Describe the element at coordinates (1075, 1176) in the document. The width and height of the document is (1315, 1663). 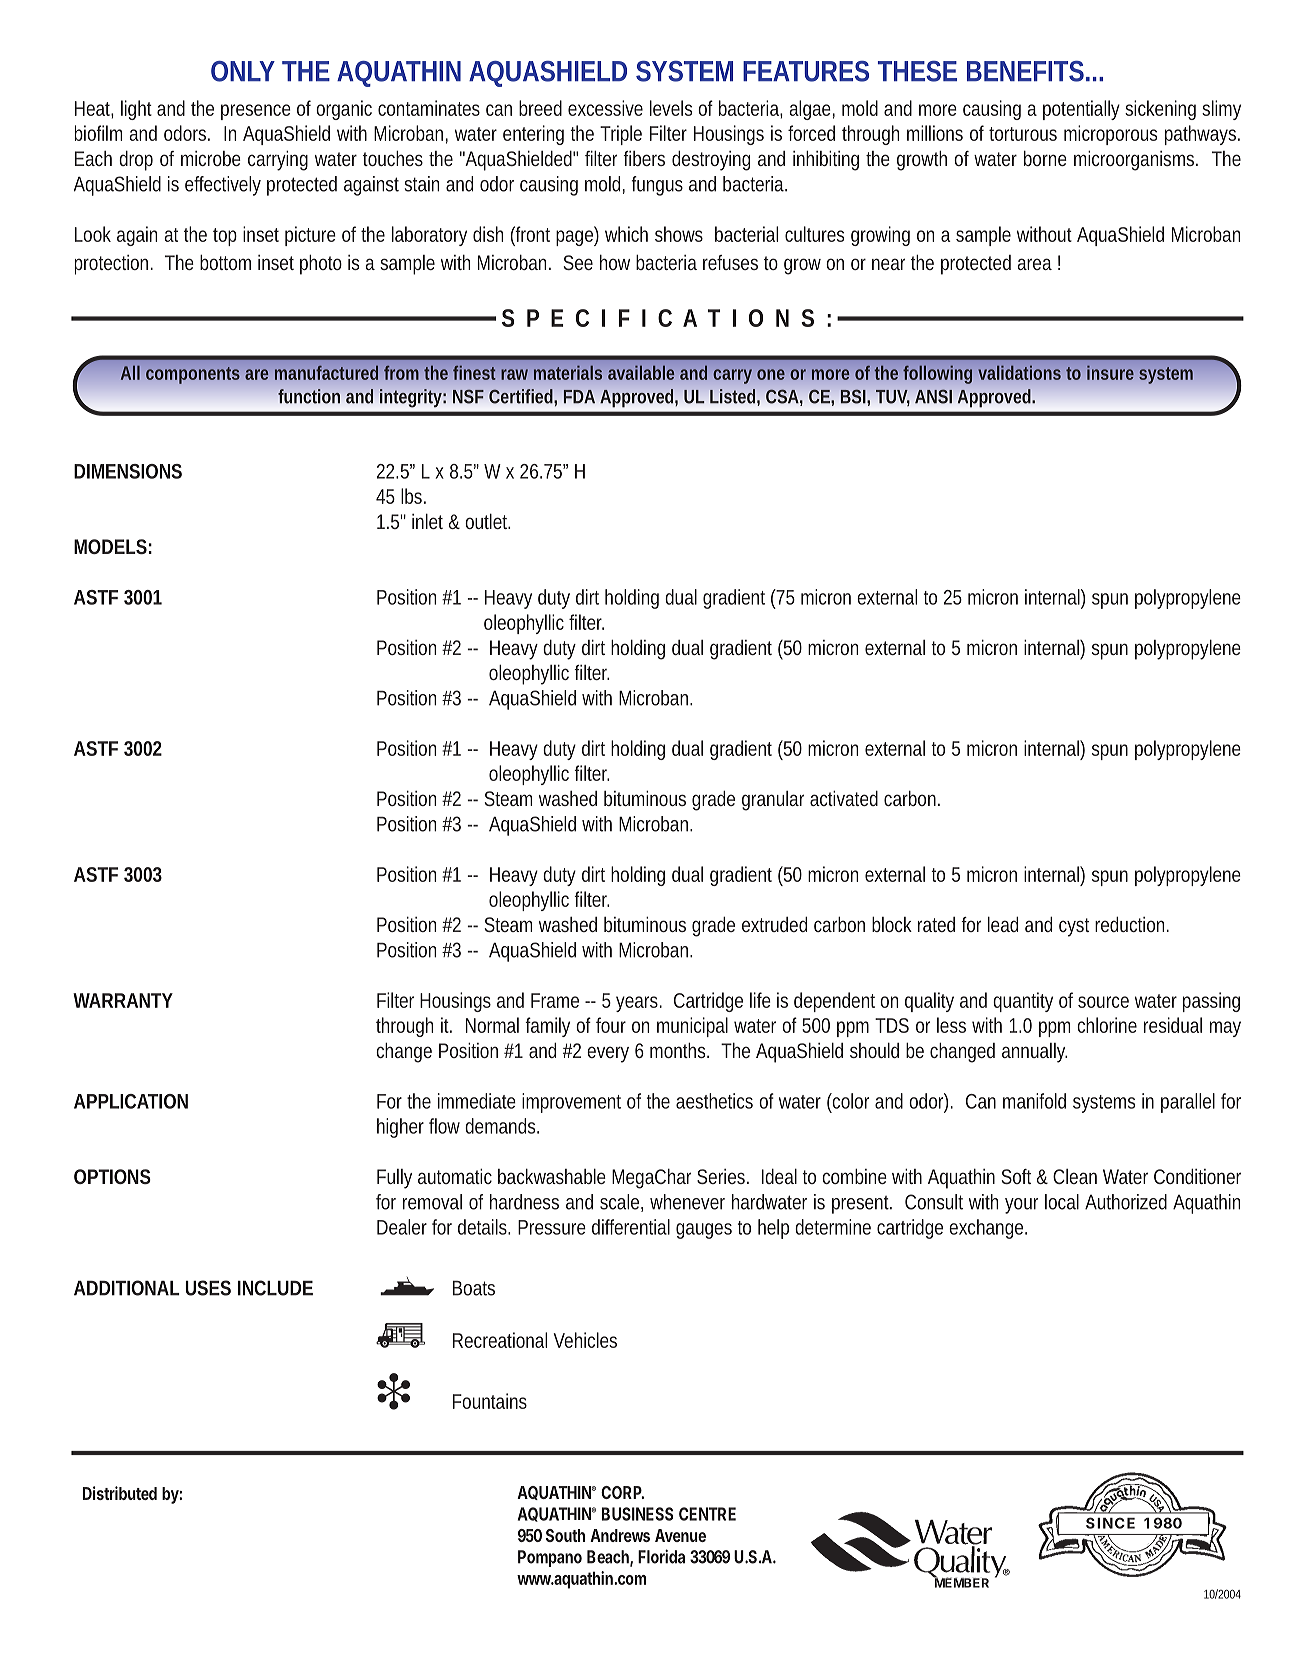
I see `Clean` at that location.
